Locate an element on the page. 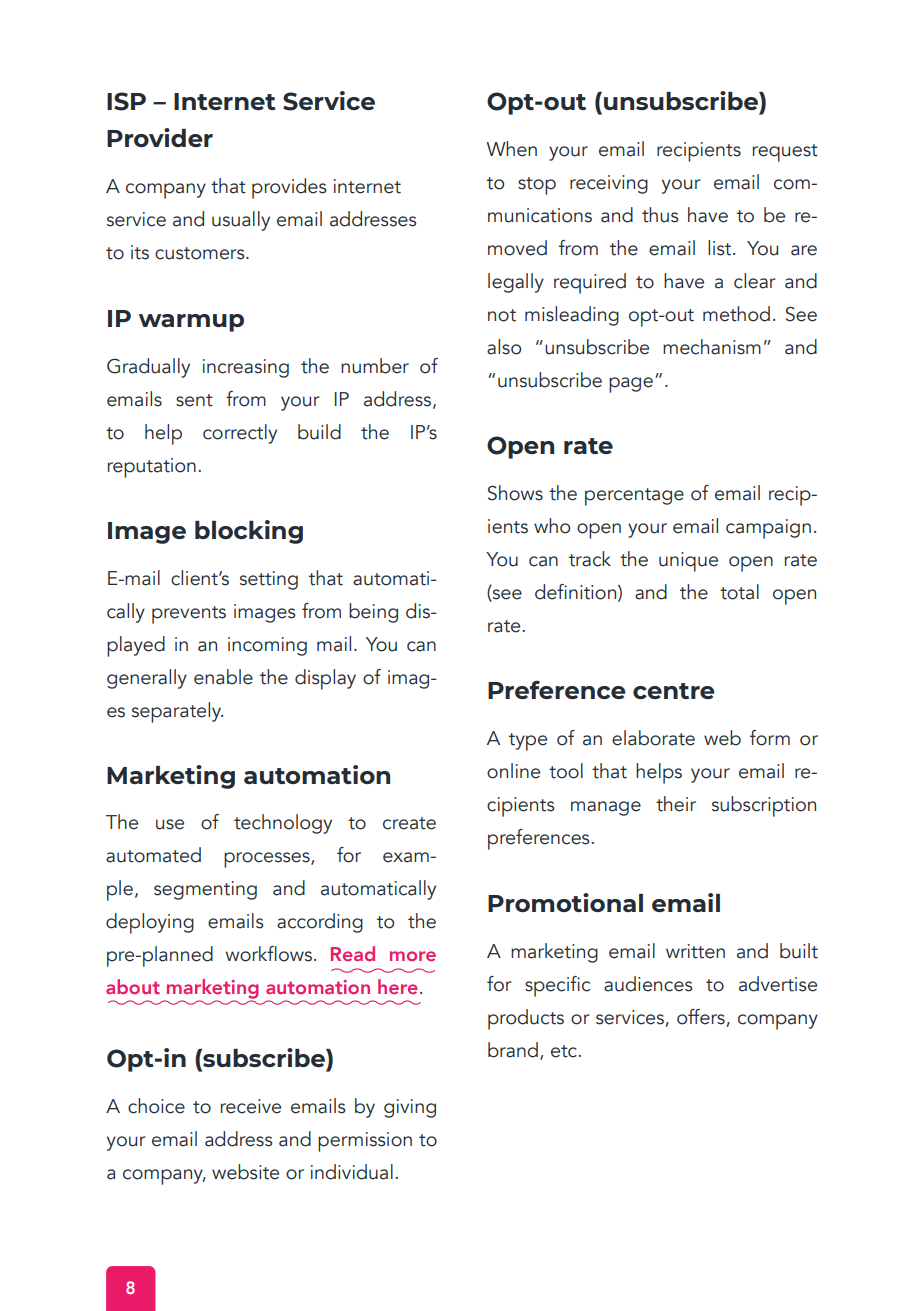 The image size is (924, 1311). blocking is located at coordinates (249, 532).
